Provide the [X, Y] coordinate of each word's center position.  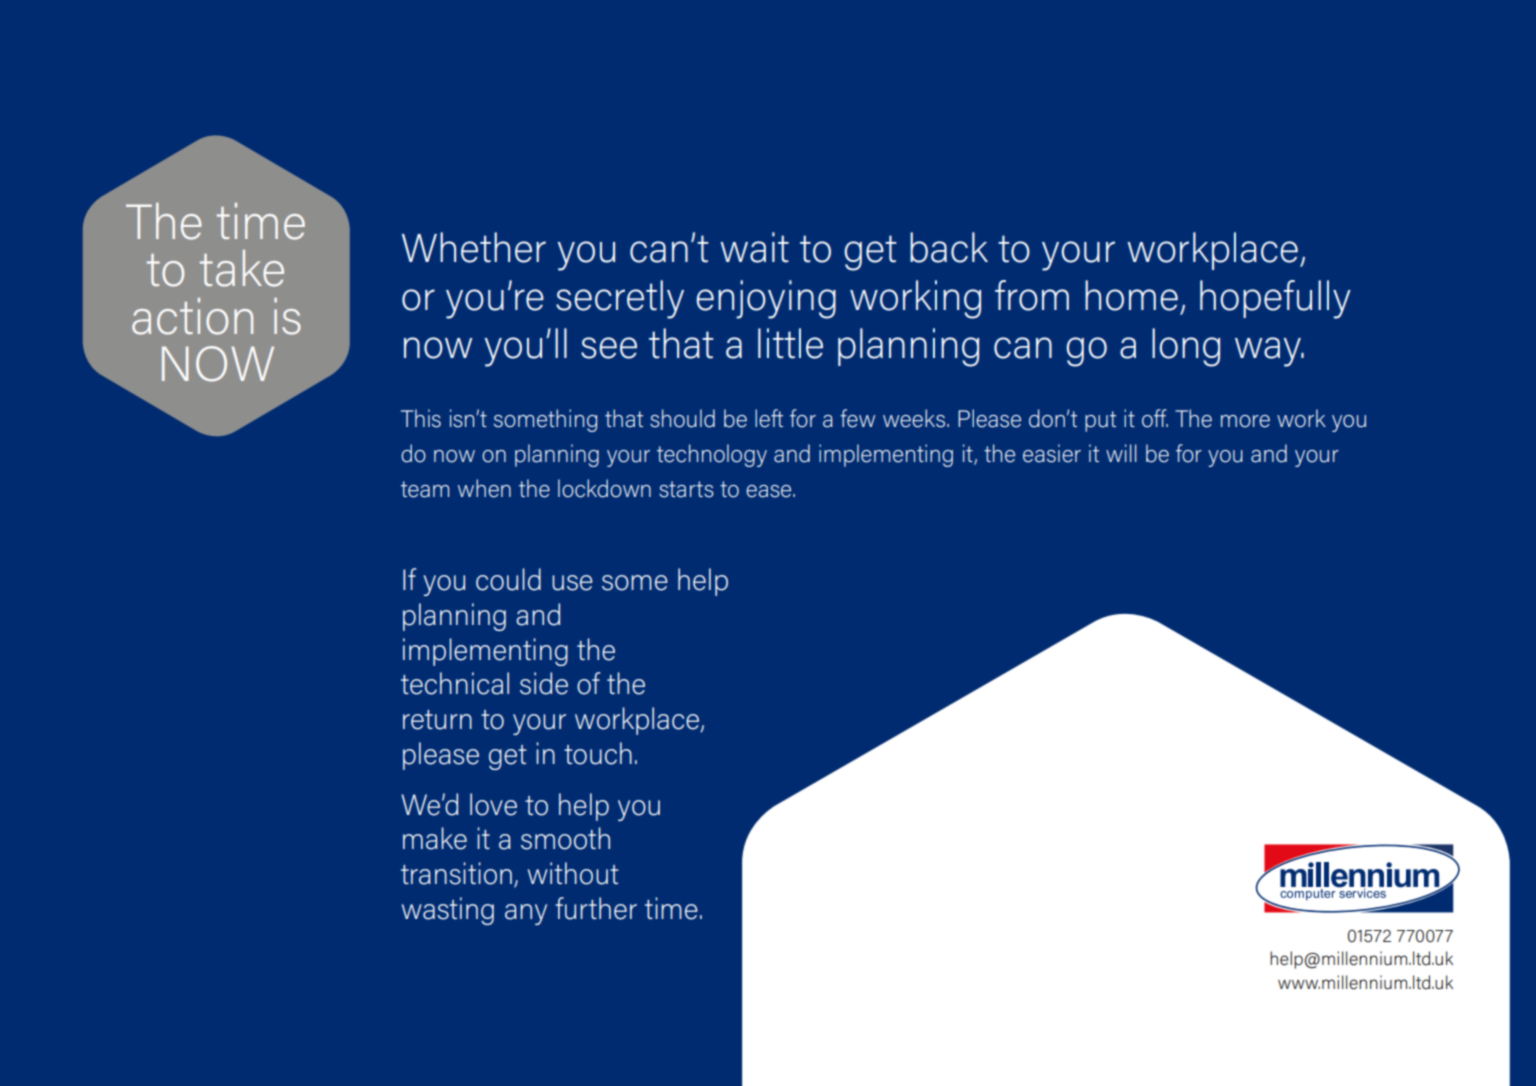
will [1121, 453]
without [573, 873]
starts [686, 489]
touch [598, 753]
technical [455, 683]
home [1131, 295]
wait [754, 247]
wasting [448, 911]
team [425, 489]
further [596, 908]
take [242, 268]
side [544, 683]
